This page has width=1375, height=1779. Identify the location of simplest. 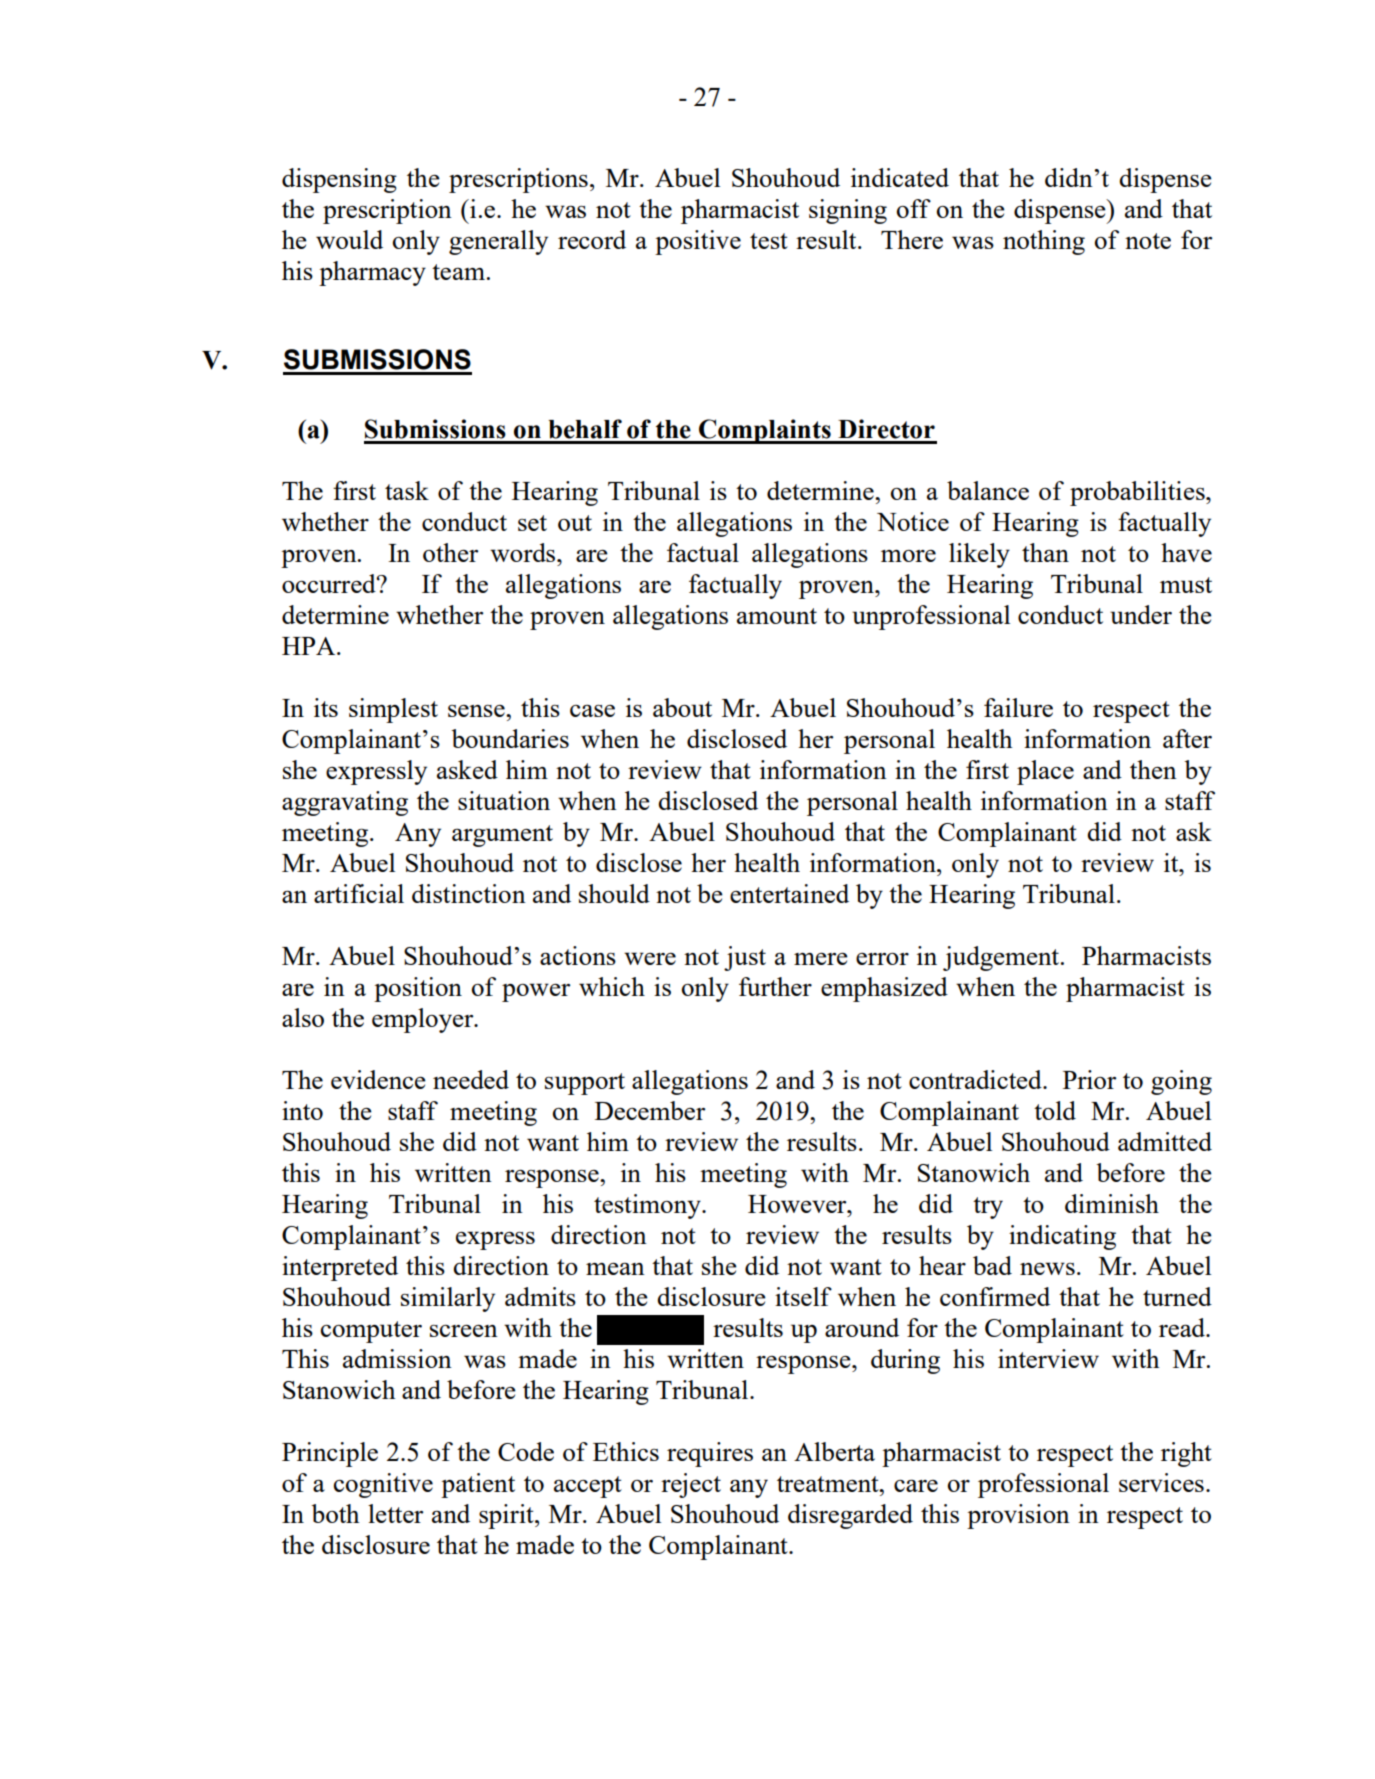
(393, 710).
